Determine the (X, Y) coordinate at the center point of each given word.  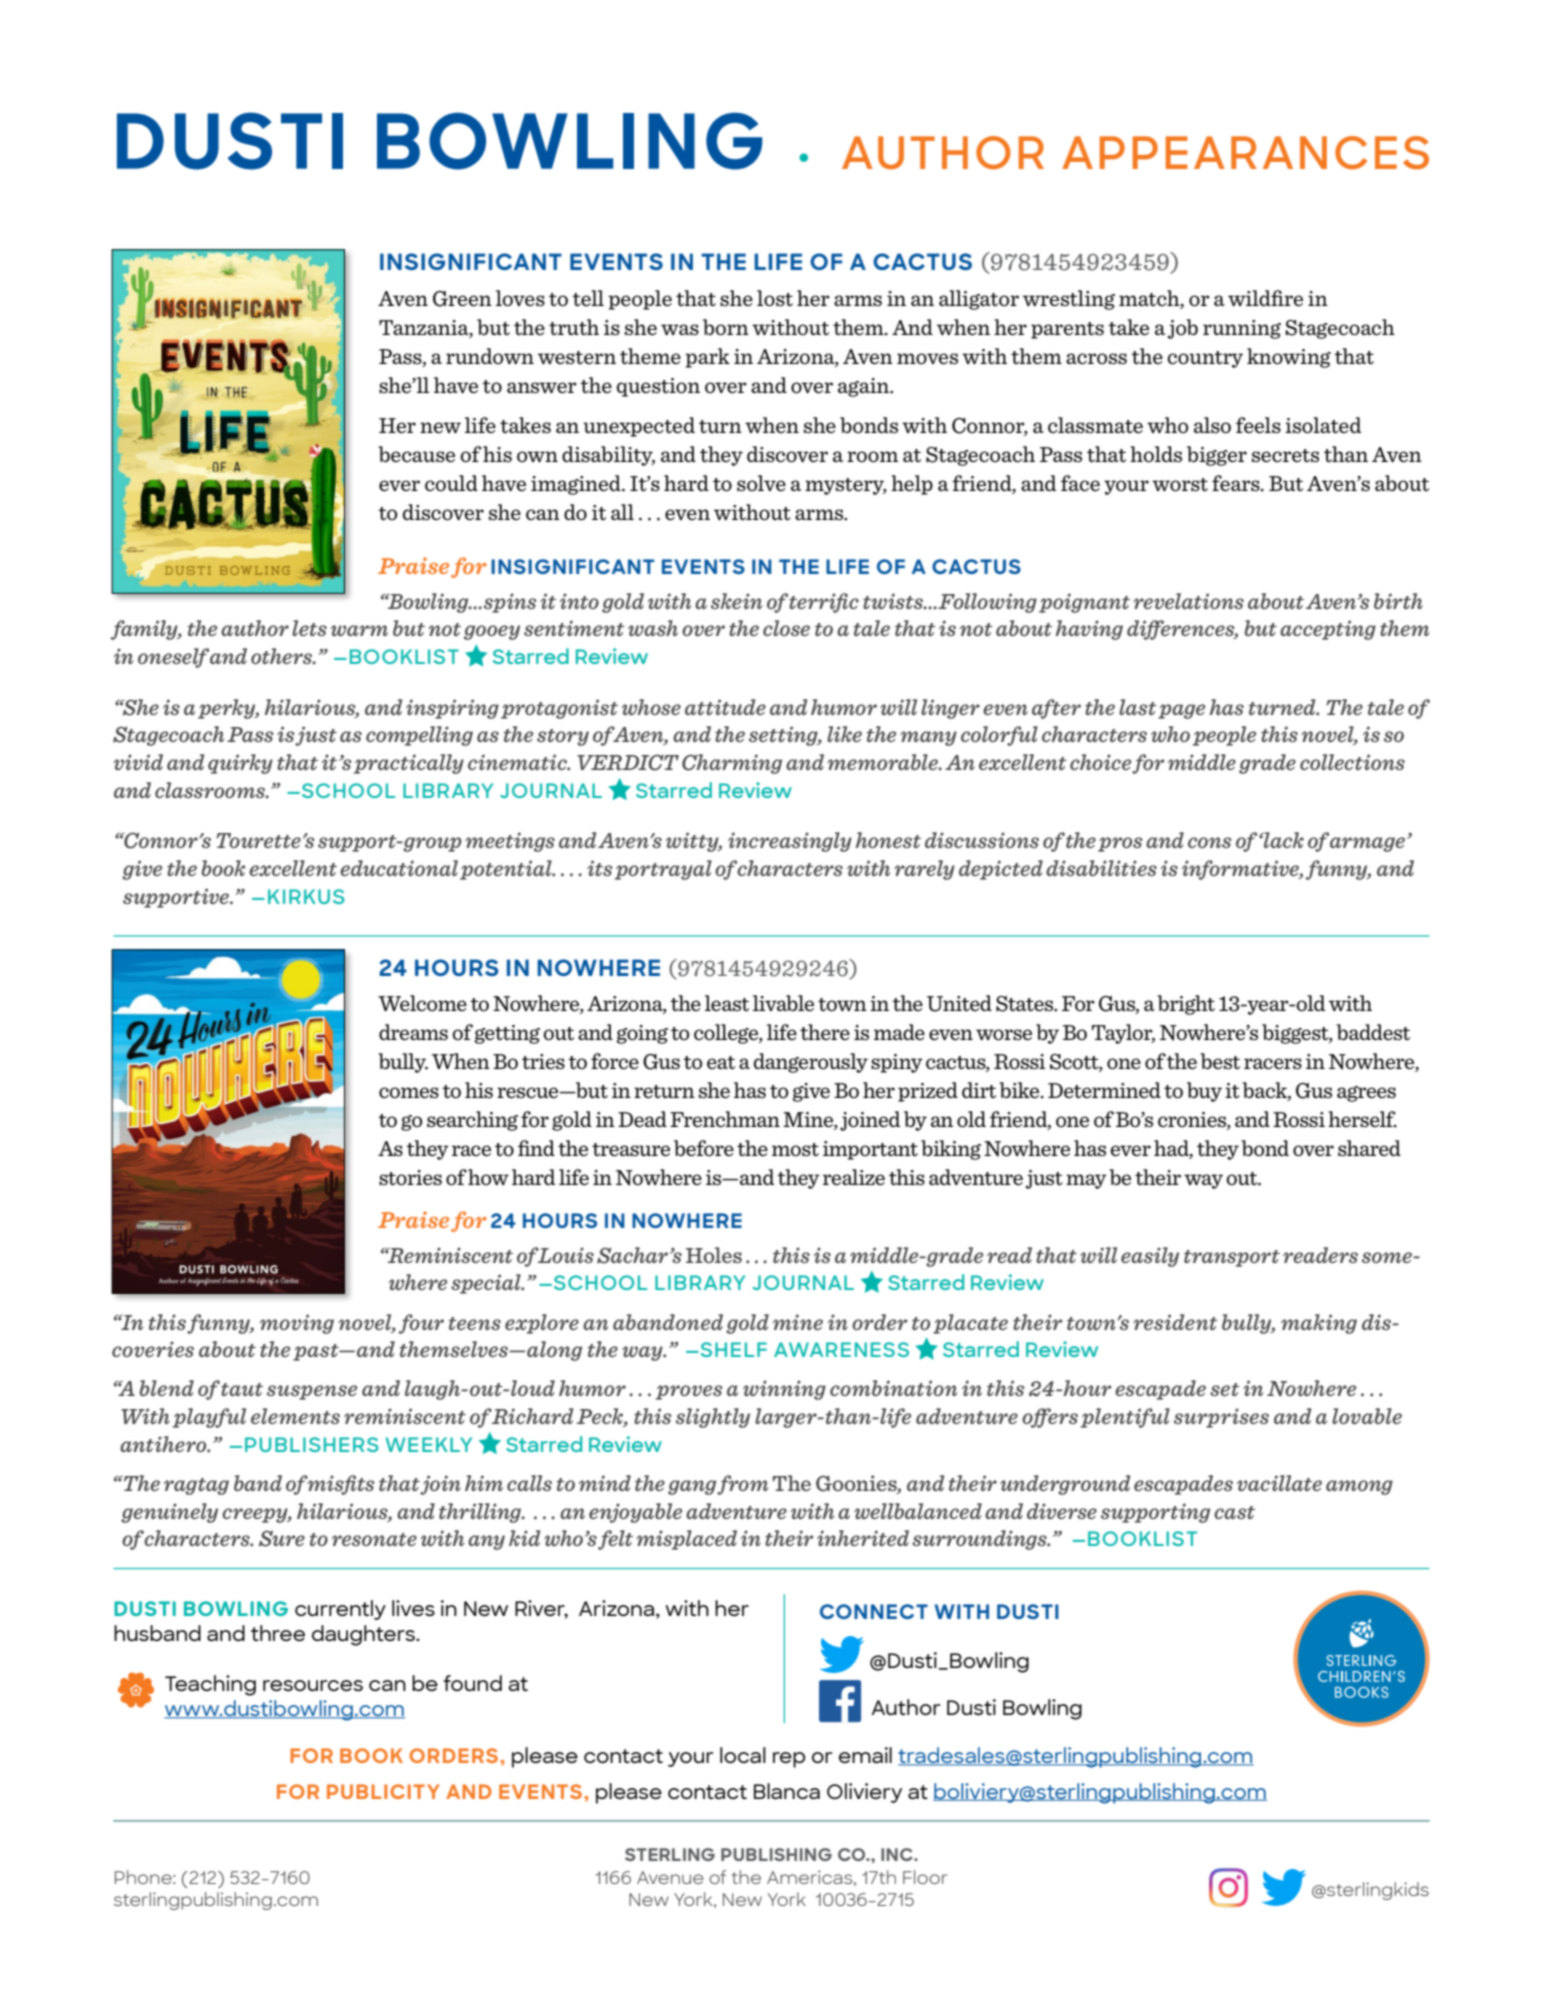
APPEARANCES (1245, 152)
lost (775, 298)
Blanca (787, 1791)
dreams (413, 1032)
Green (462, 299)
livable (783, 1003)
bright (1186, 1005)
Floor (925, 1877)
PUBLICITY (383, 1791)
